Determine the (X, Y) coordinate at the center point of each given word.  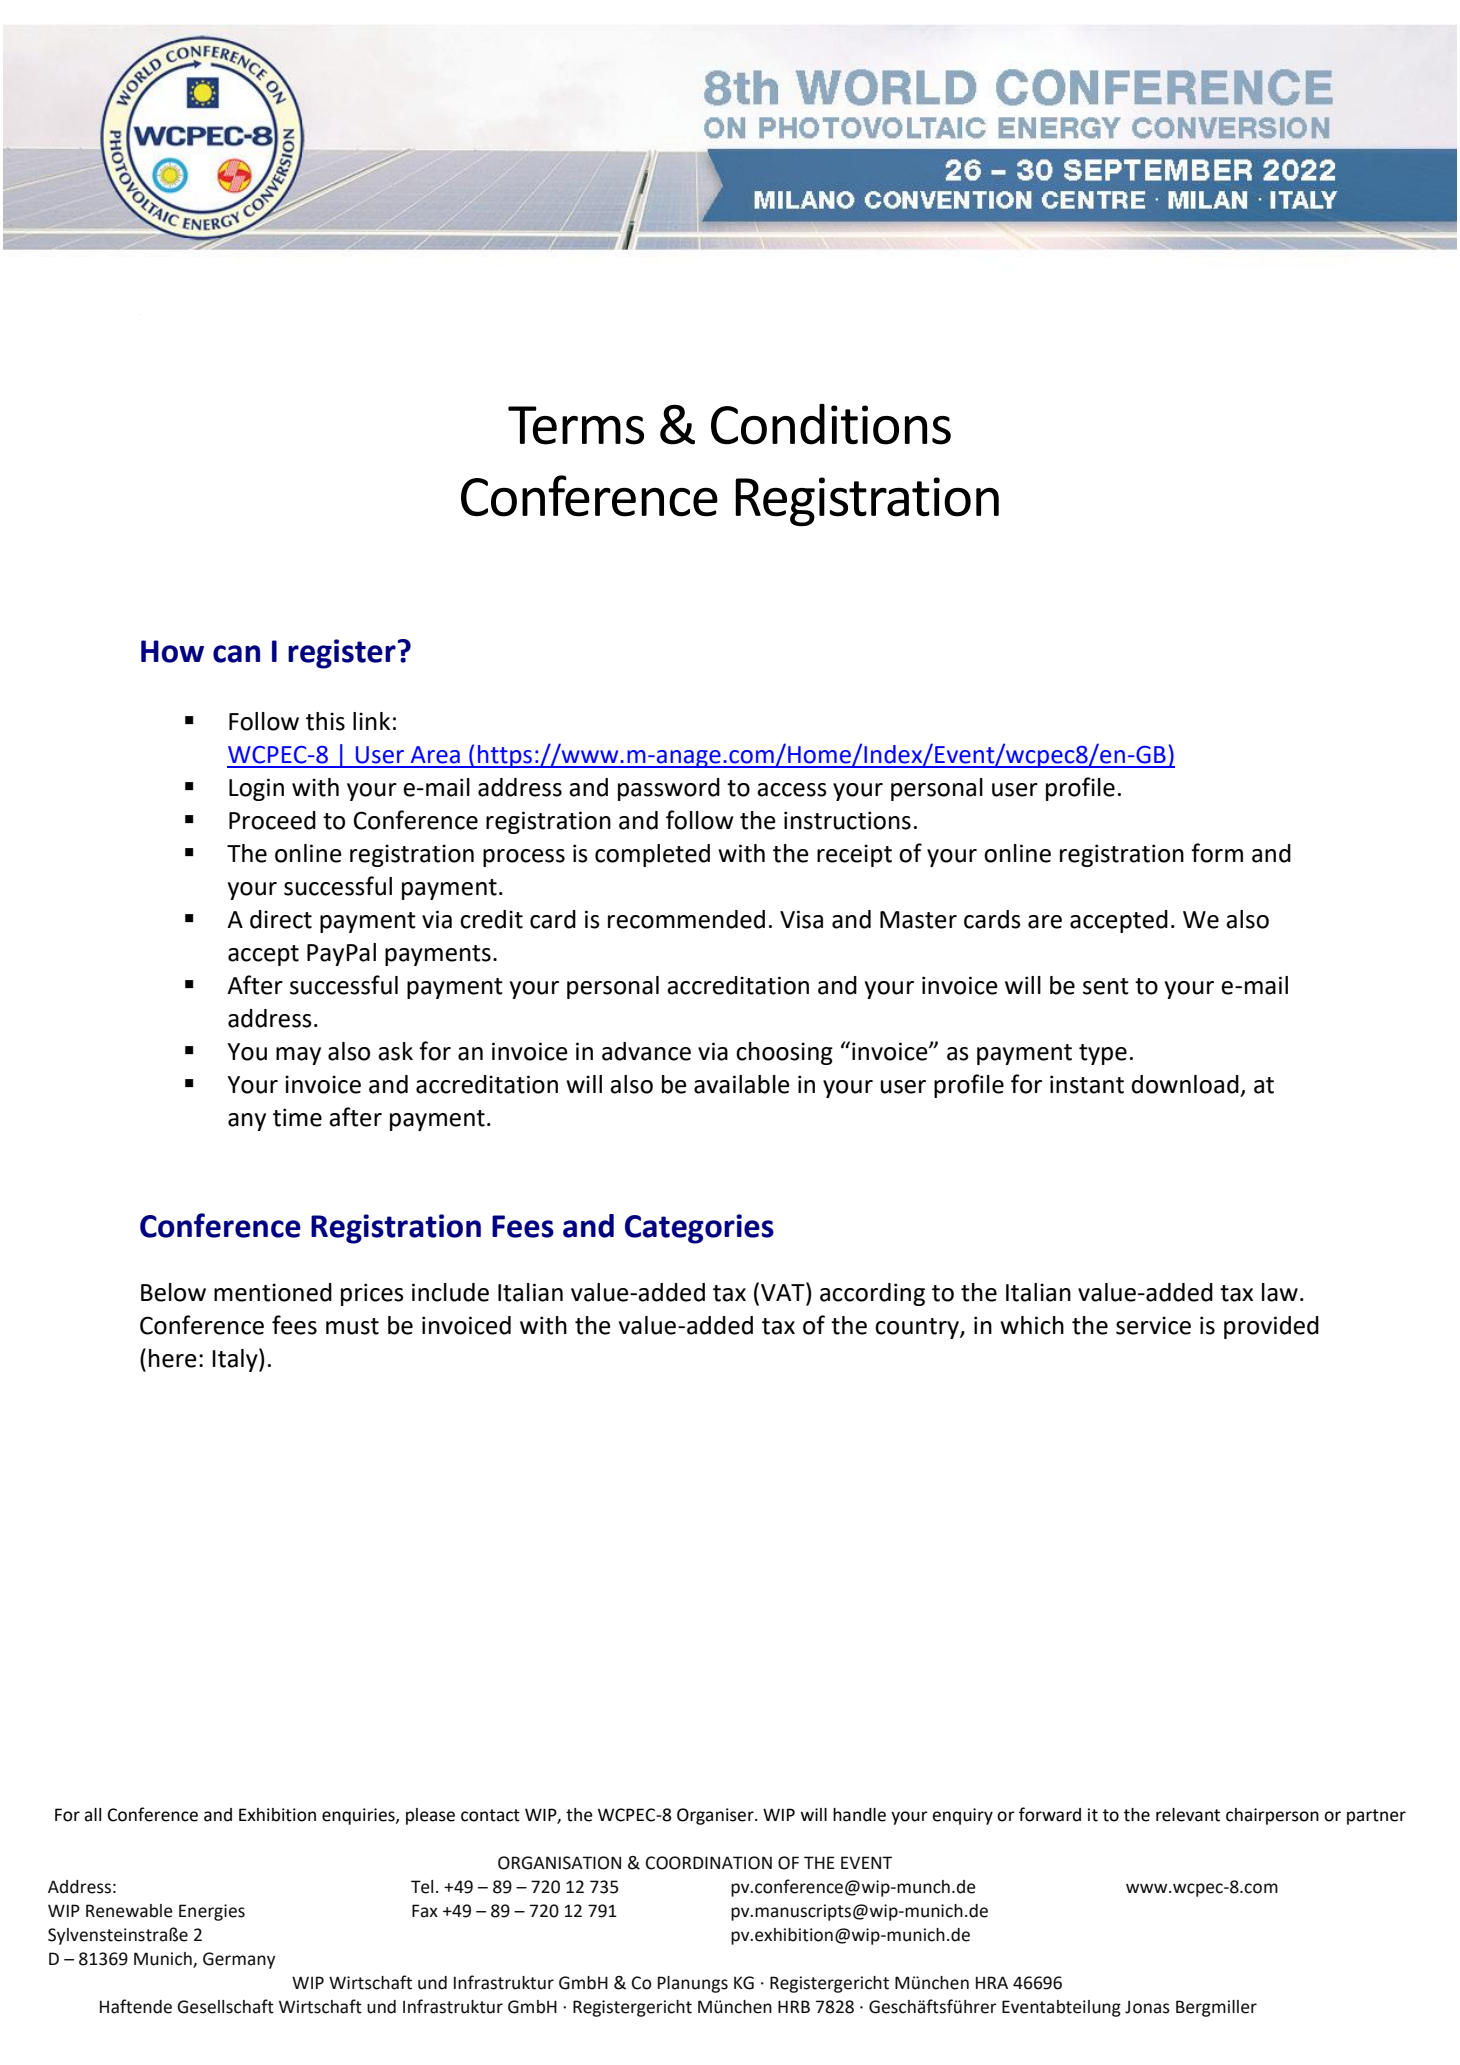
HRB (794, 2006)
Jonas (1147, 2007)
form (1217, 853)
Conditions (831, 424)
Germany (239, 1960)
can (236, 654)
